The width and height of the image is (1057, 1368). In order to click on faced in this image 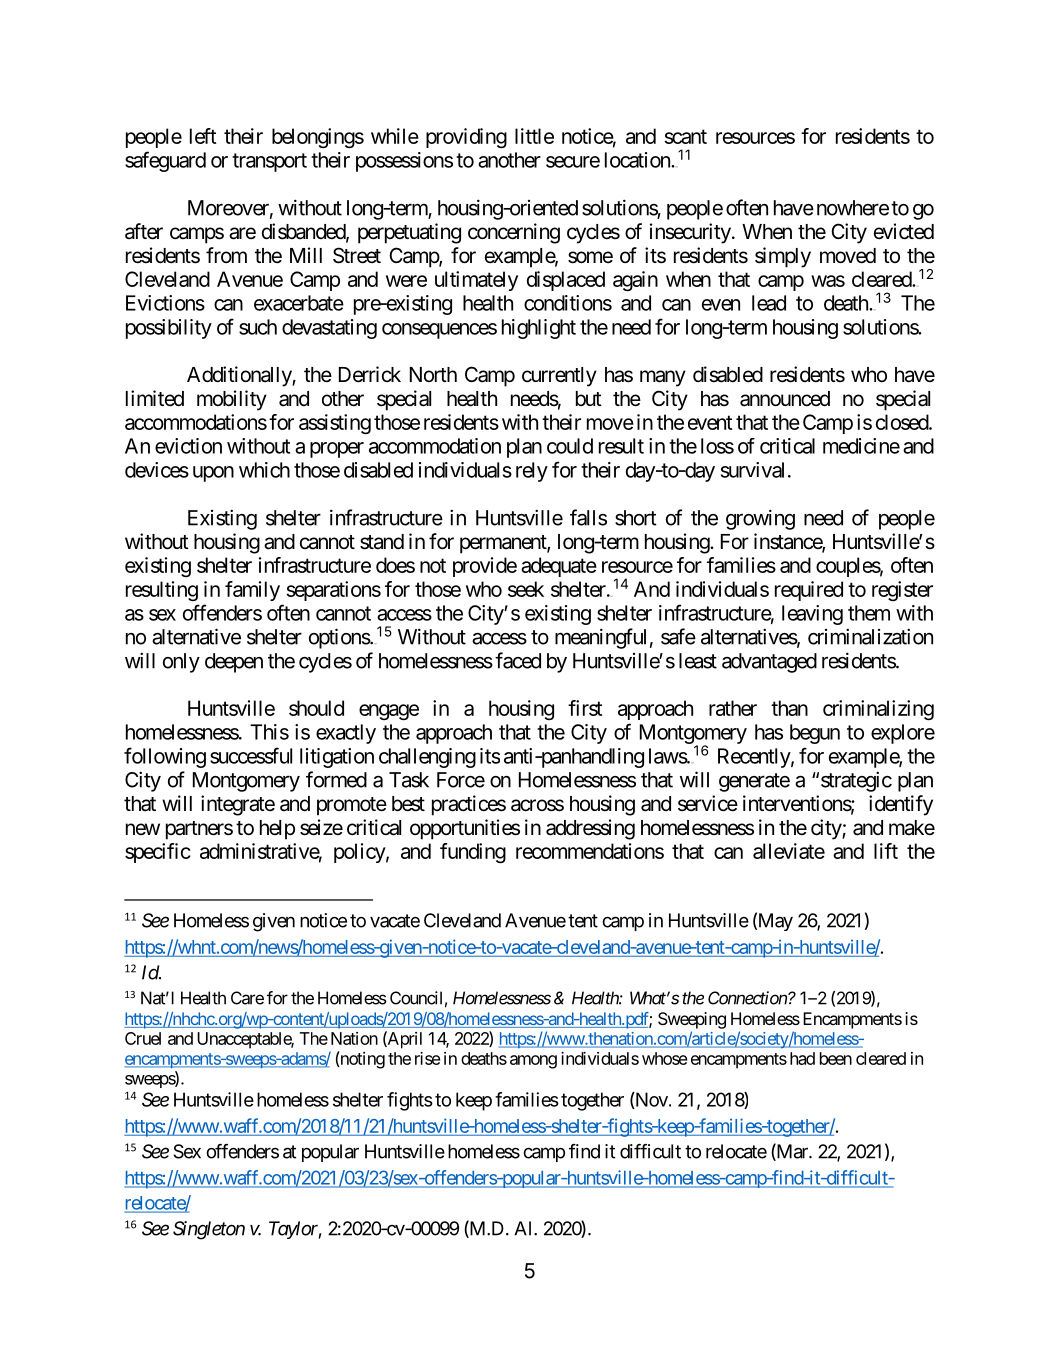, I will do `click(518, 660)`.
